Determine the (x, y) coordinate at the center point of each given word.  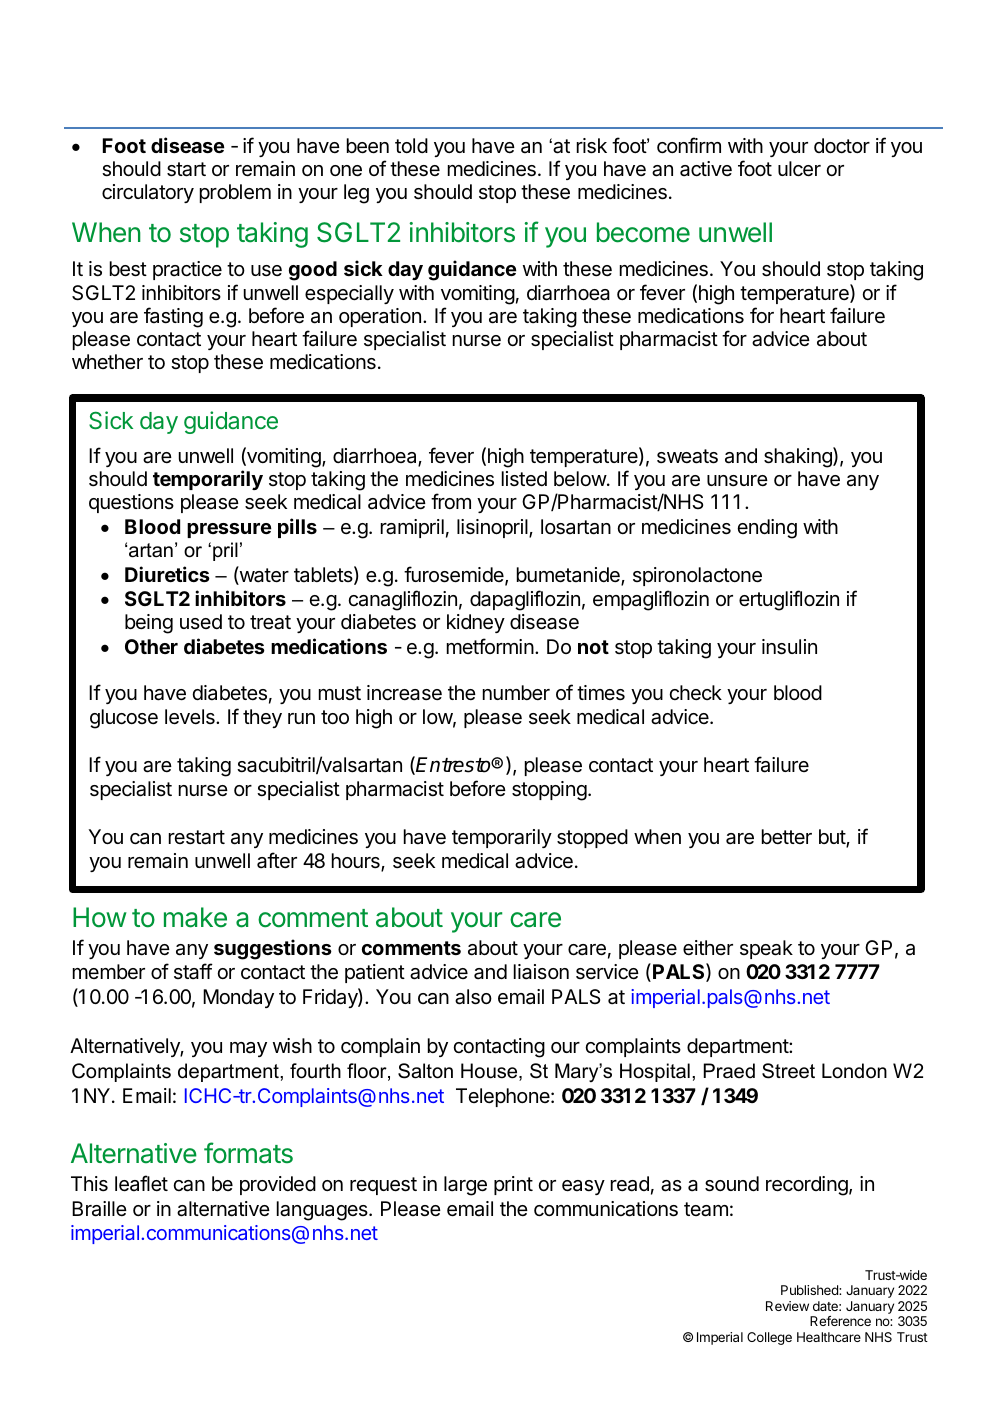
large (465, 1186)
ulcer (799, 169)
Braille (99, 1209)
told (411, 145)
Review (787, 1306)
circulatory (148, 193)
